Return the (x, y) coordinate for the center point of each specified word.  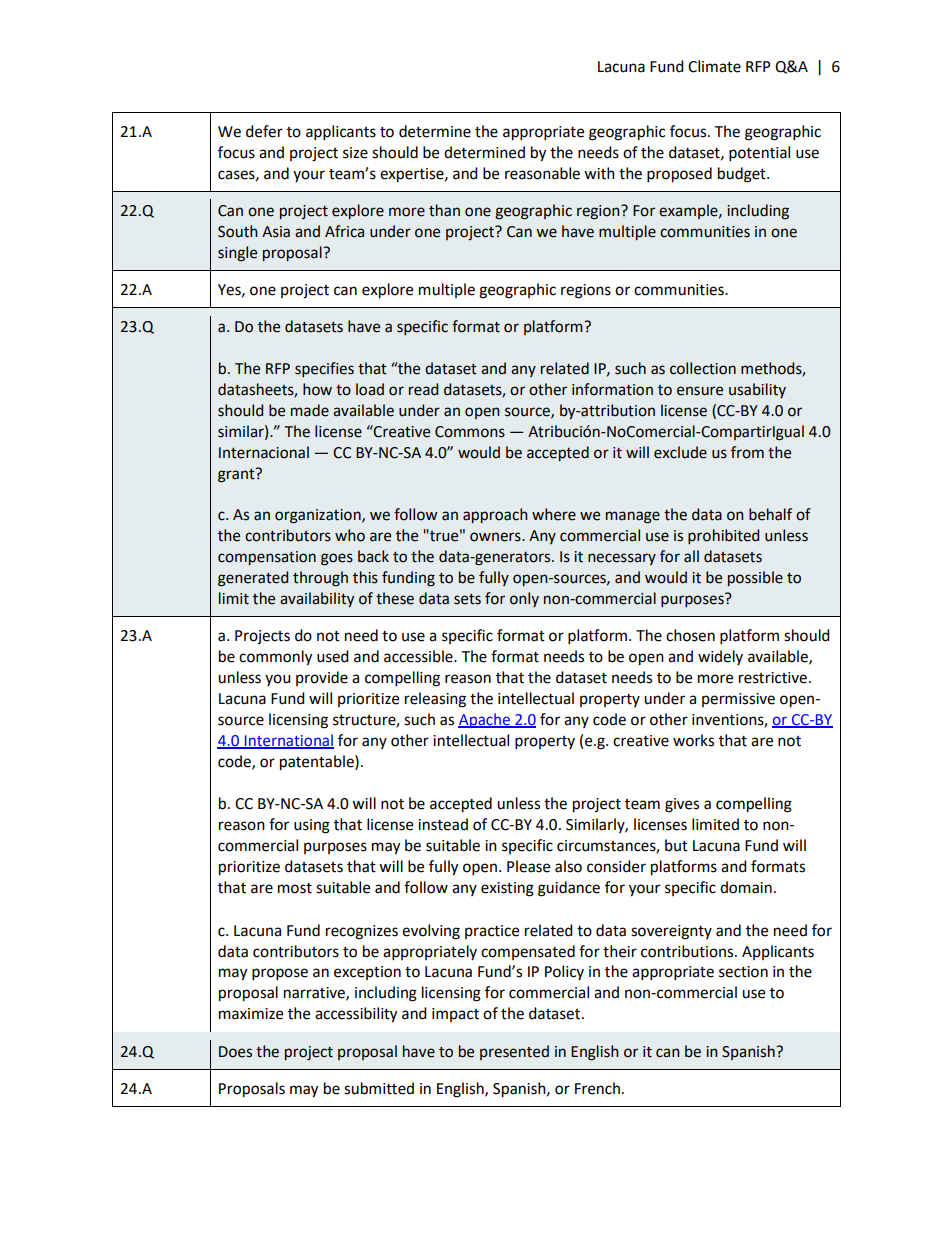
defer (264, 131)
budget (743, 175)
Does (235, 1052)
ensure (700, 391)
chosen (690, 635)
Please (528, 866)
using (312, 826)
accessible (419, 656)
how (317, 389)
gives (682, 805)
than (444, 210)
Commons (470, 432)
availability (317, 599)
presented (514, 1052)
